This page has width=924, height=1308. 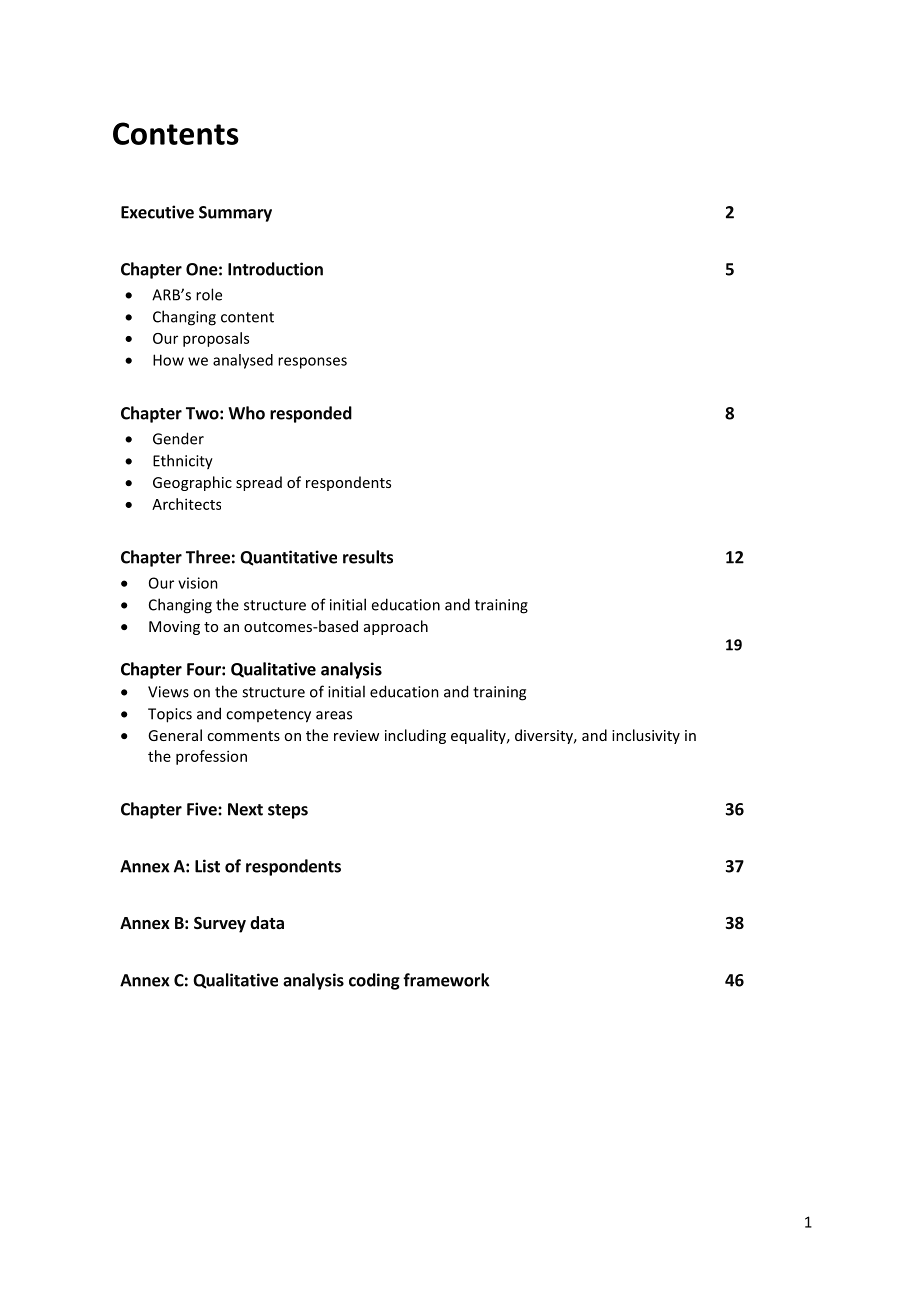 What do you see at coordinates (312, 363) in the page?
I see `responses` at bounding box center [312, 363].
